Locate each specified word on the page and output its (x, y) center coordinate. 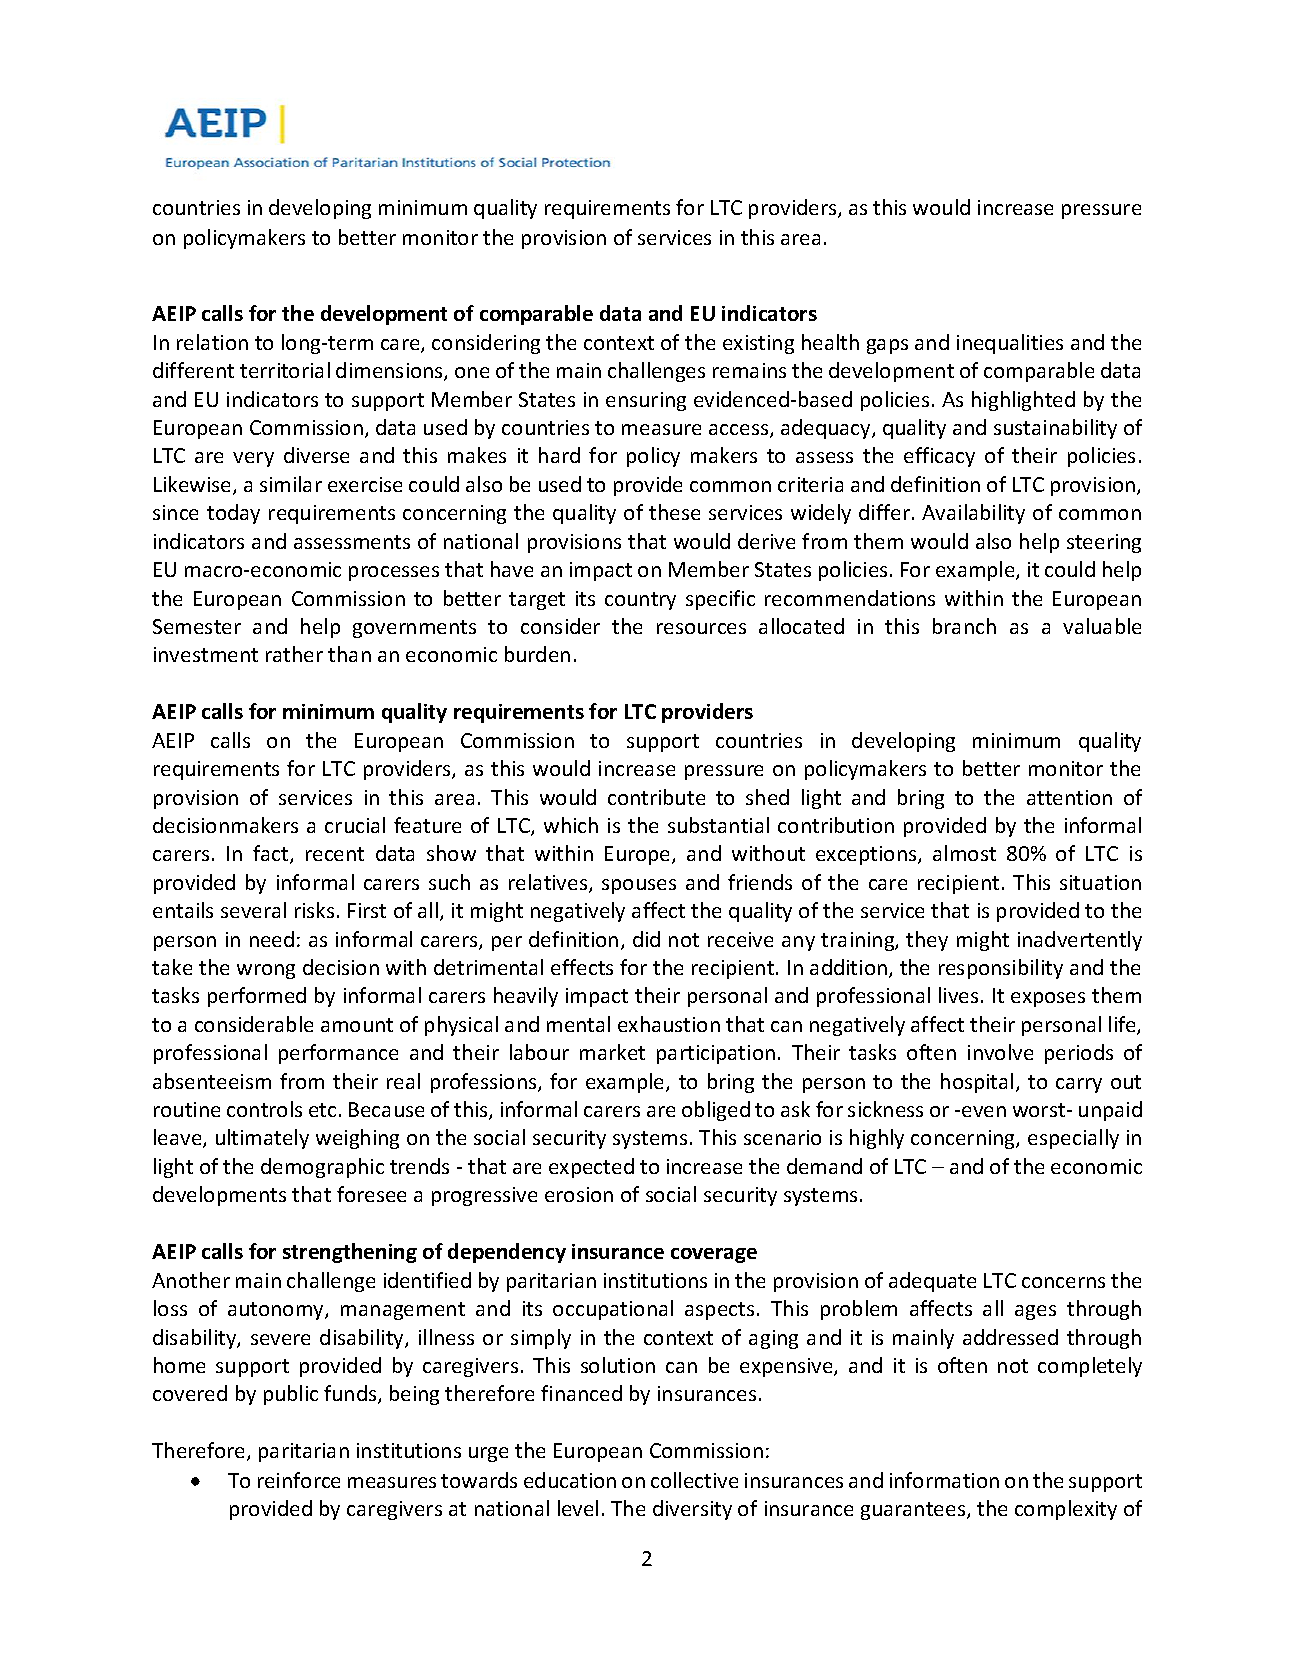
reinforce (299, 1480)
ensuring (646, 401)
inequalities (1010, 344)
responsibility (1001, 969)
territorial (285, 370)
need (272, 939)
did (646, 939)
